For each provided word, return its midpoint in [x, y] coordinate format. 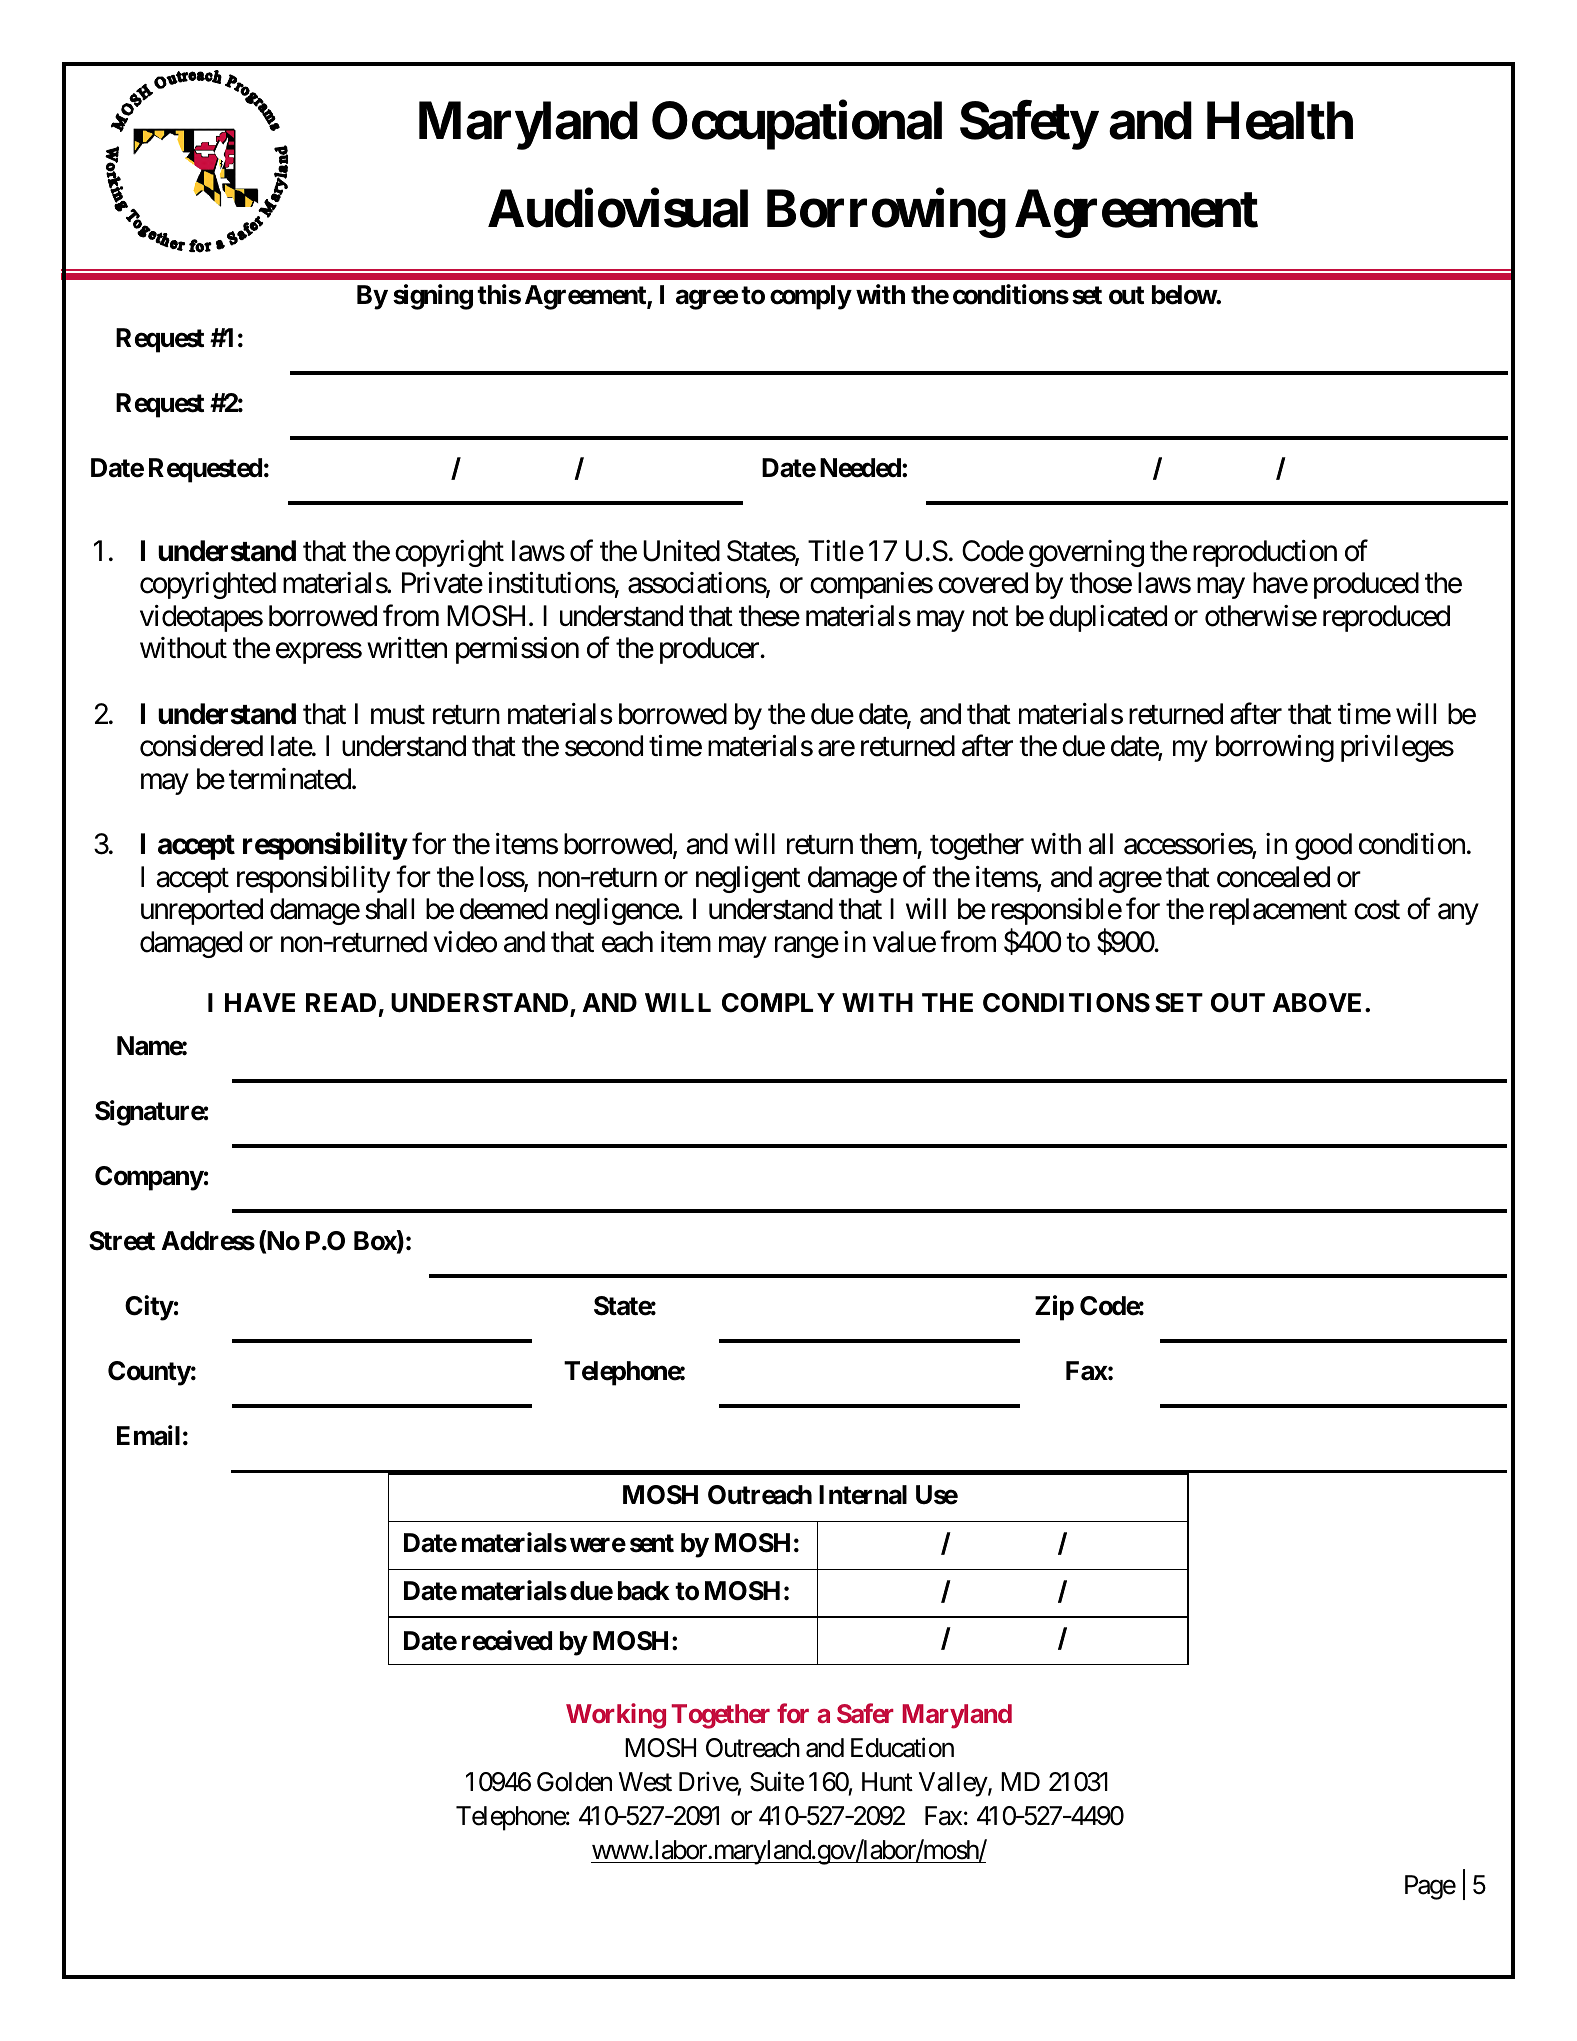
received [507, 1640]
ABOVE [1319, 1003]
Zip [1054, 1308]
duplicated [1108, 618]
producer [710, 650]
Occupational [797, 125]
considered [201, 746]
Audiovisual [618, 209]
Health [1280, 121]
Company [149, 1178]
